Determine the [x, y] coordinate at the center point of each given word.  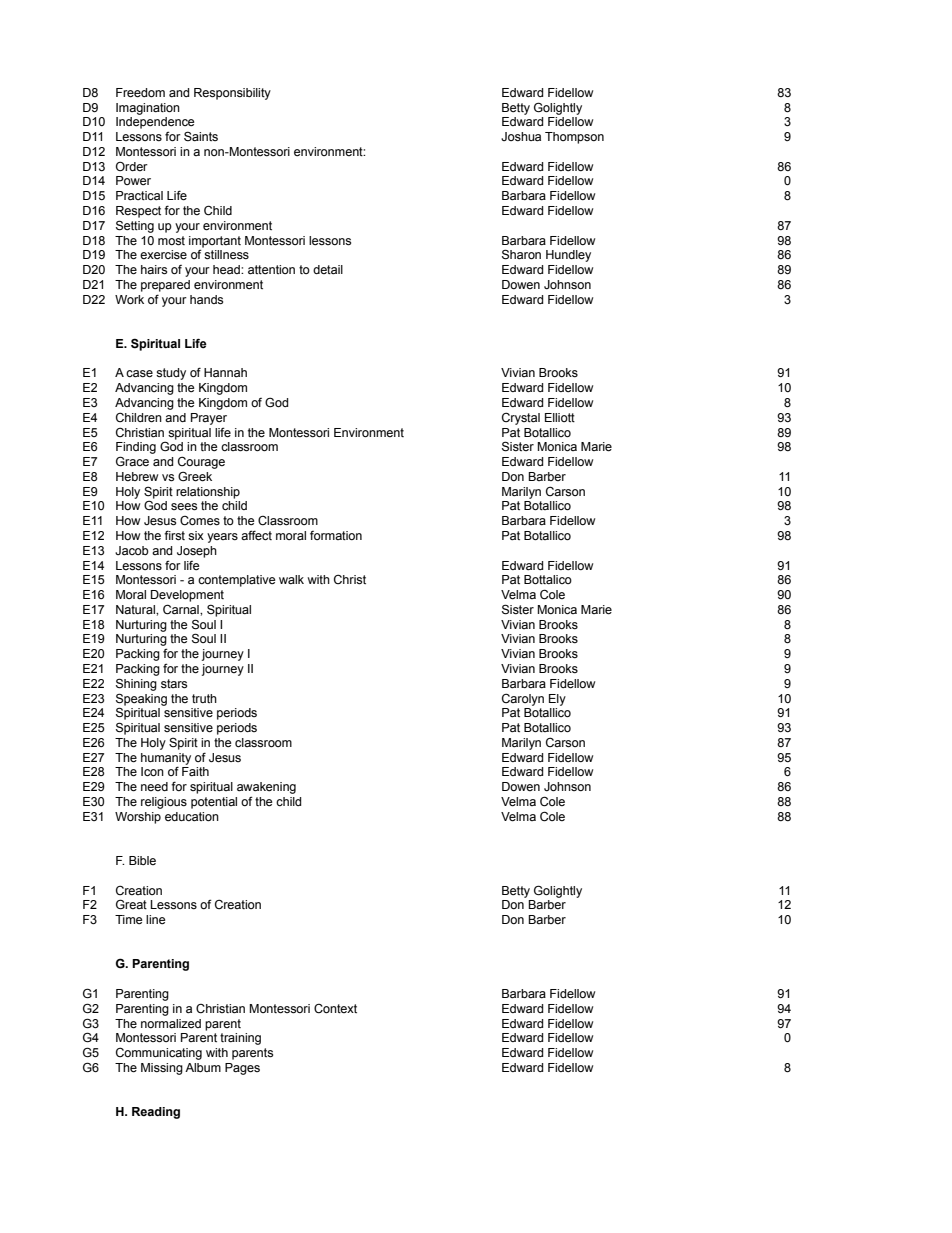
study [171, 374]
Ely [557, 700]
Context [335, 1009]
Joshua [521, 137]
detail [328, 270]
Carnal [182, 609]
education [192, 817]
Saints [201, 136]
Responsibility [232, 94]
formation [336, 535]
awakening [266, 788]
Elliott [560, 417]
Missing [162, 1069]
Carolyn [523, 699]
